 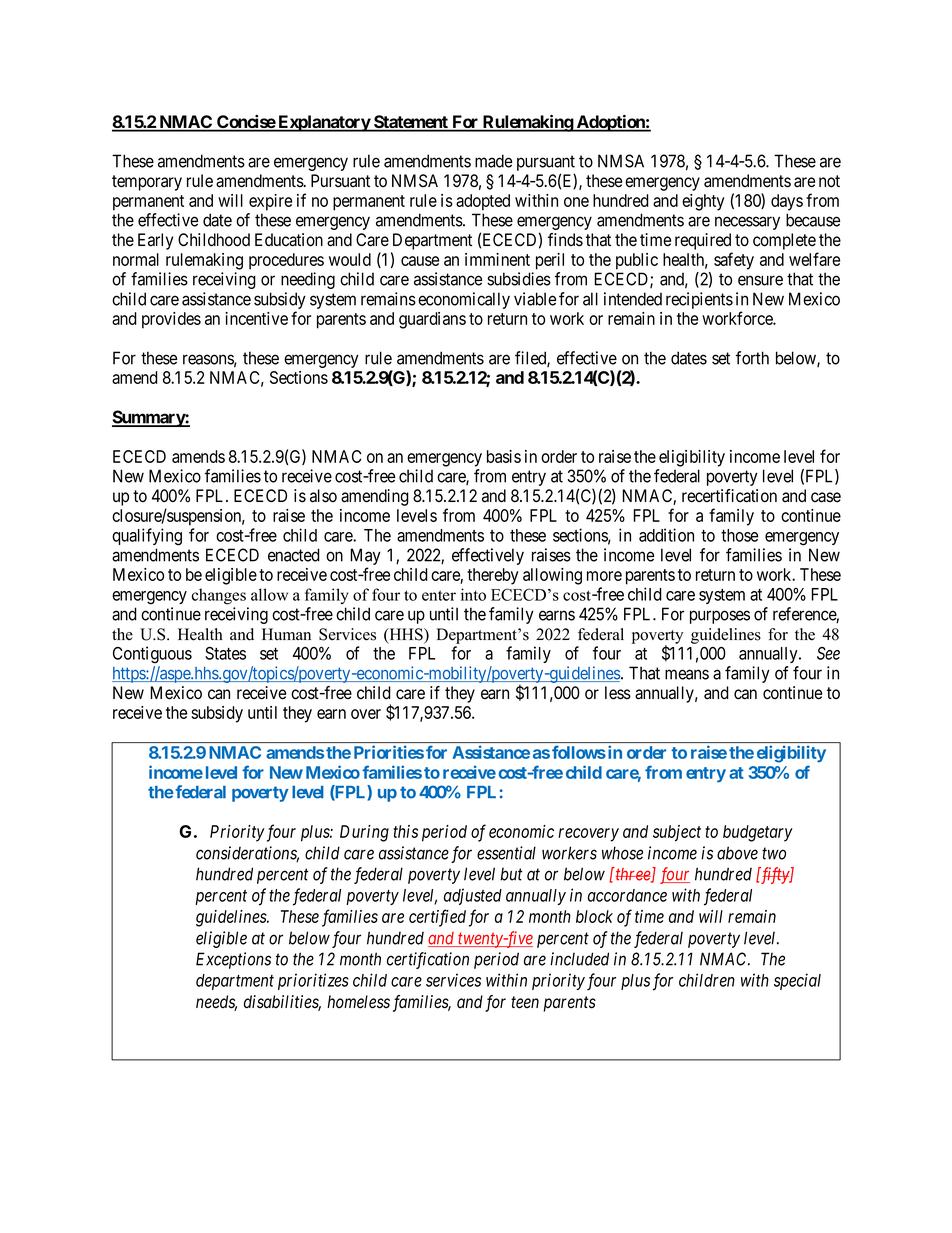 What do you see at coordinates (233, 960) in the page?
I see `Exceptions` at bounding box center [233, 960].
